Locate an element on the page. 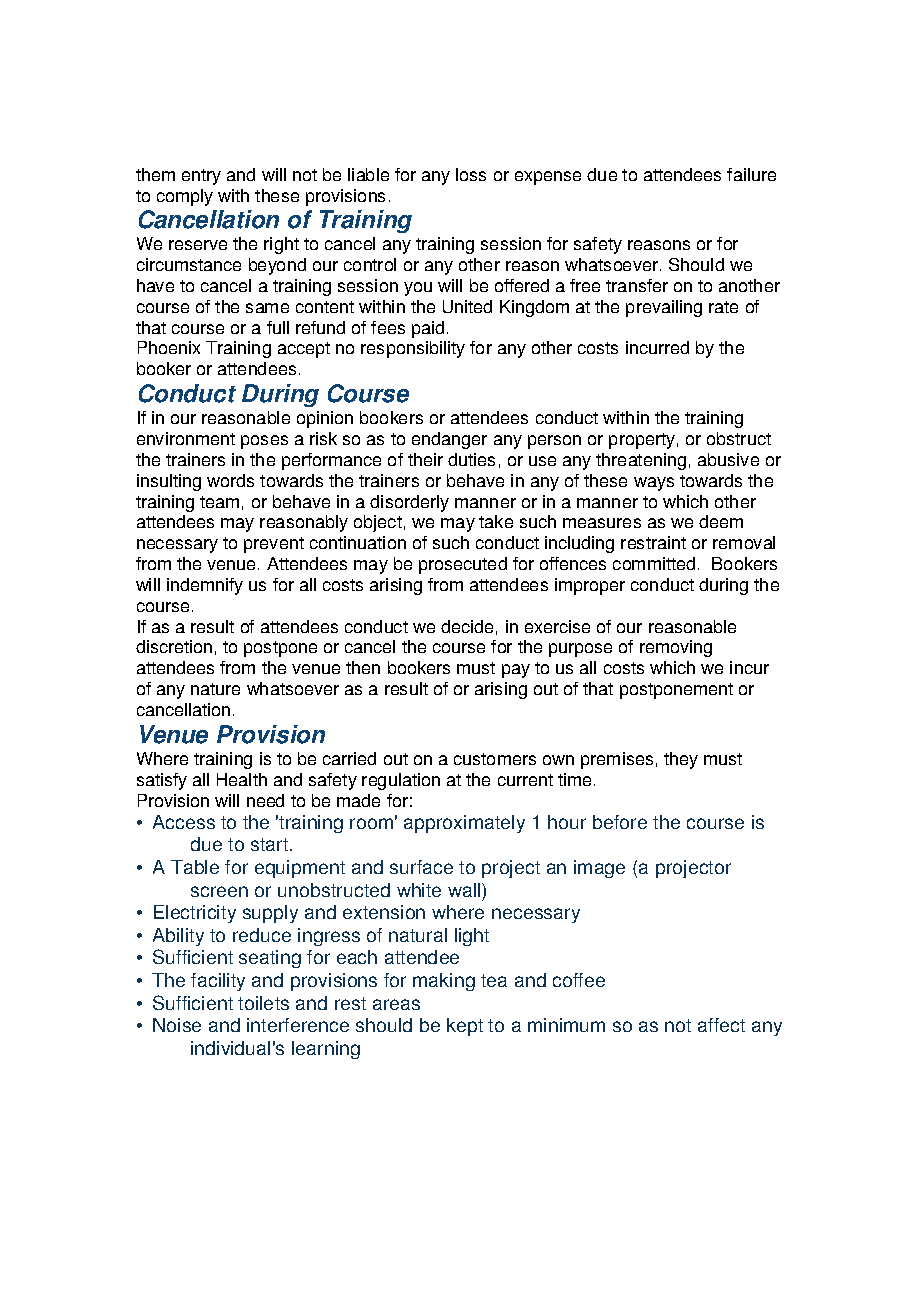 The image size is (924, 1308). customers is located at coordinates (495, 759).
